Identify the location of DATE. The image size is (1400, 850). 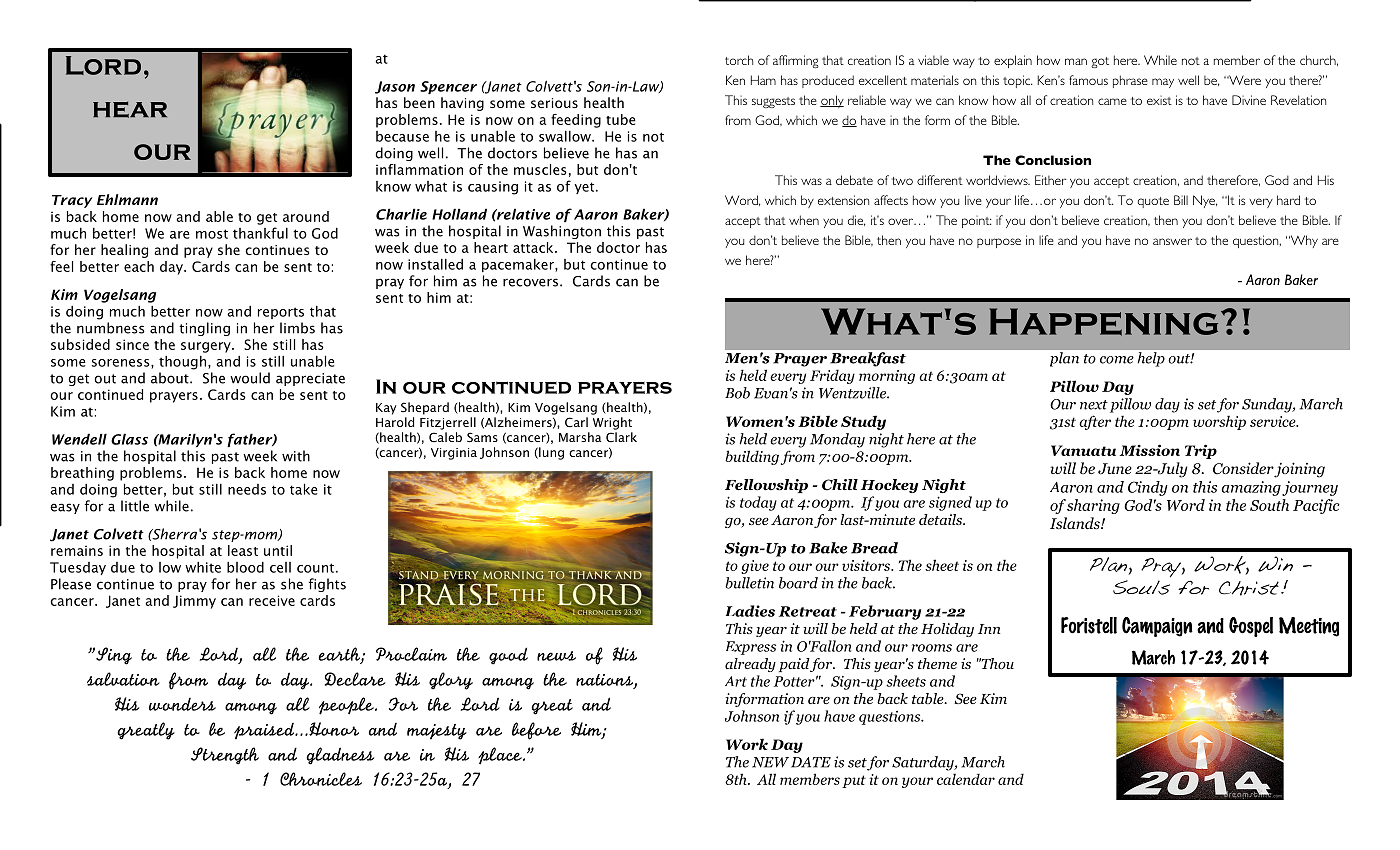
(811, 762).
